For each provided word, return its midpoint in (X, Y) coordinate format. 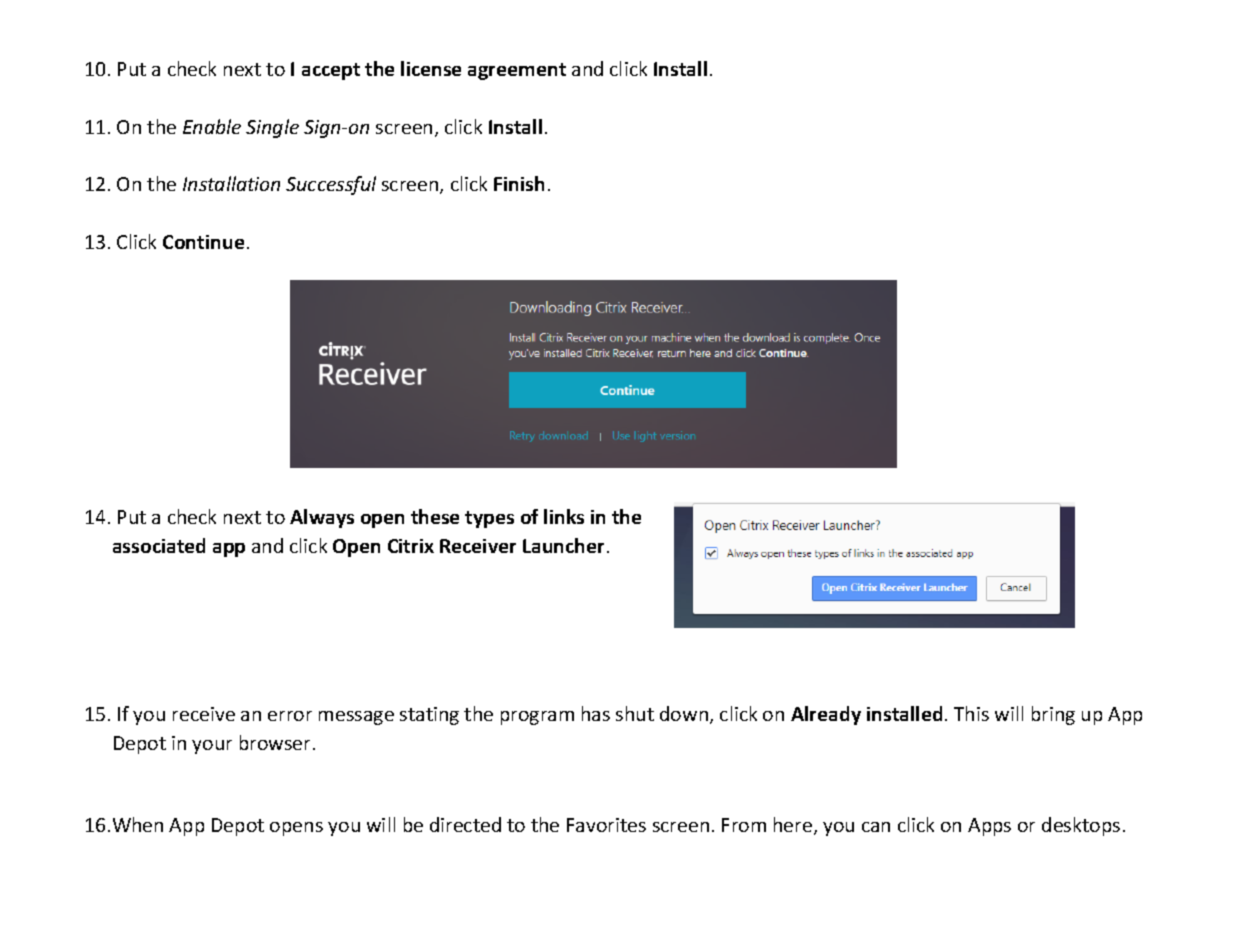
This (971, 713)
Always (322, 518)
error (290, 716)
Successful (331, 185)
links (564, 516)
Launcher (563, 545)
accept (331, 71)
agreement (517, 71)
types (489, 519)
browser (277, 742)
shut (635, 713)
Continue (203, 242)
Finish (519, 183)
